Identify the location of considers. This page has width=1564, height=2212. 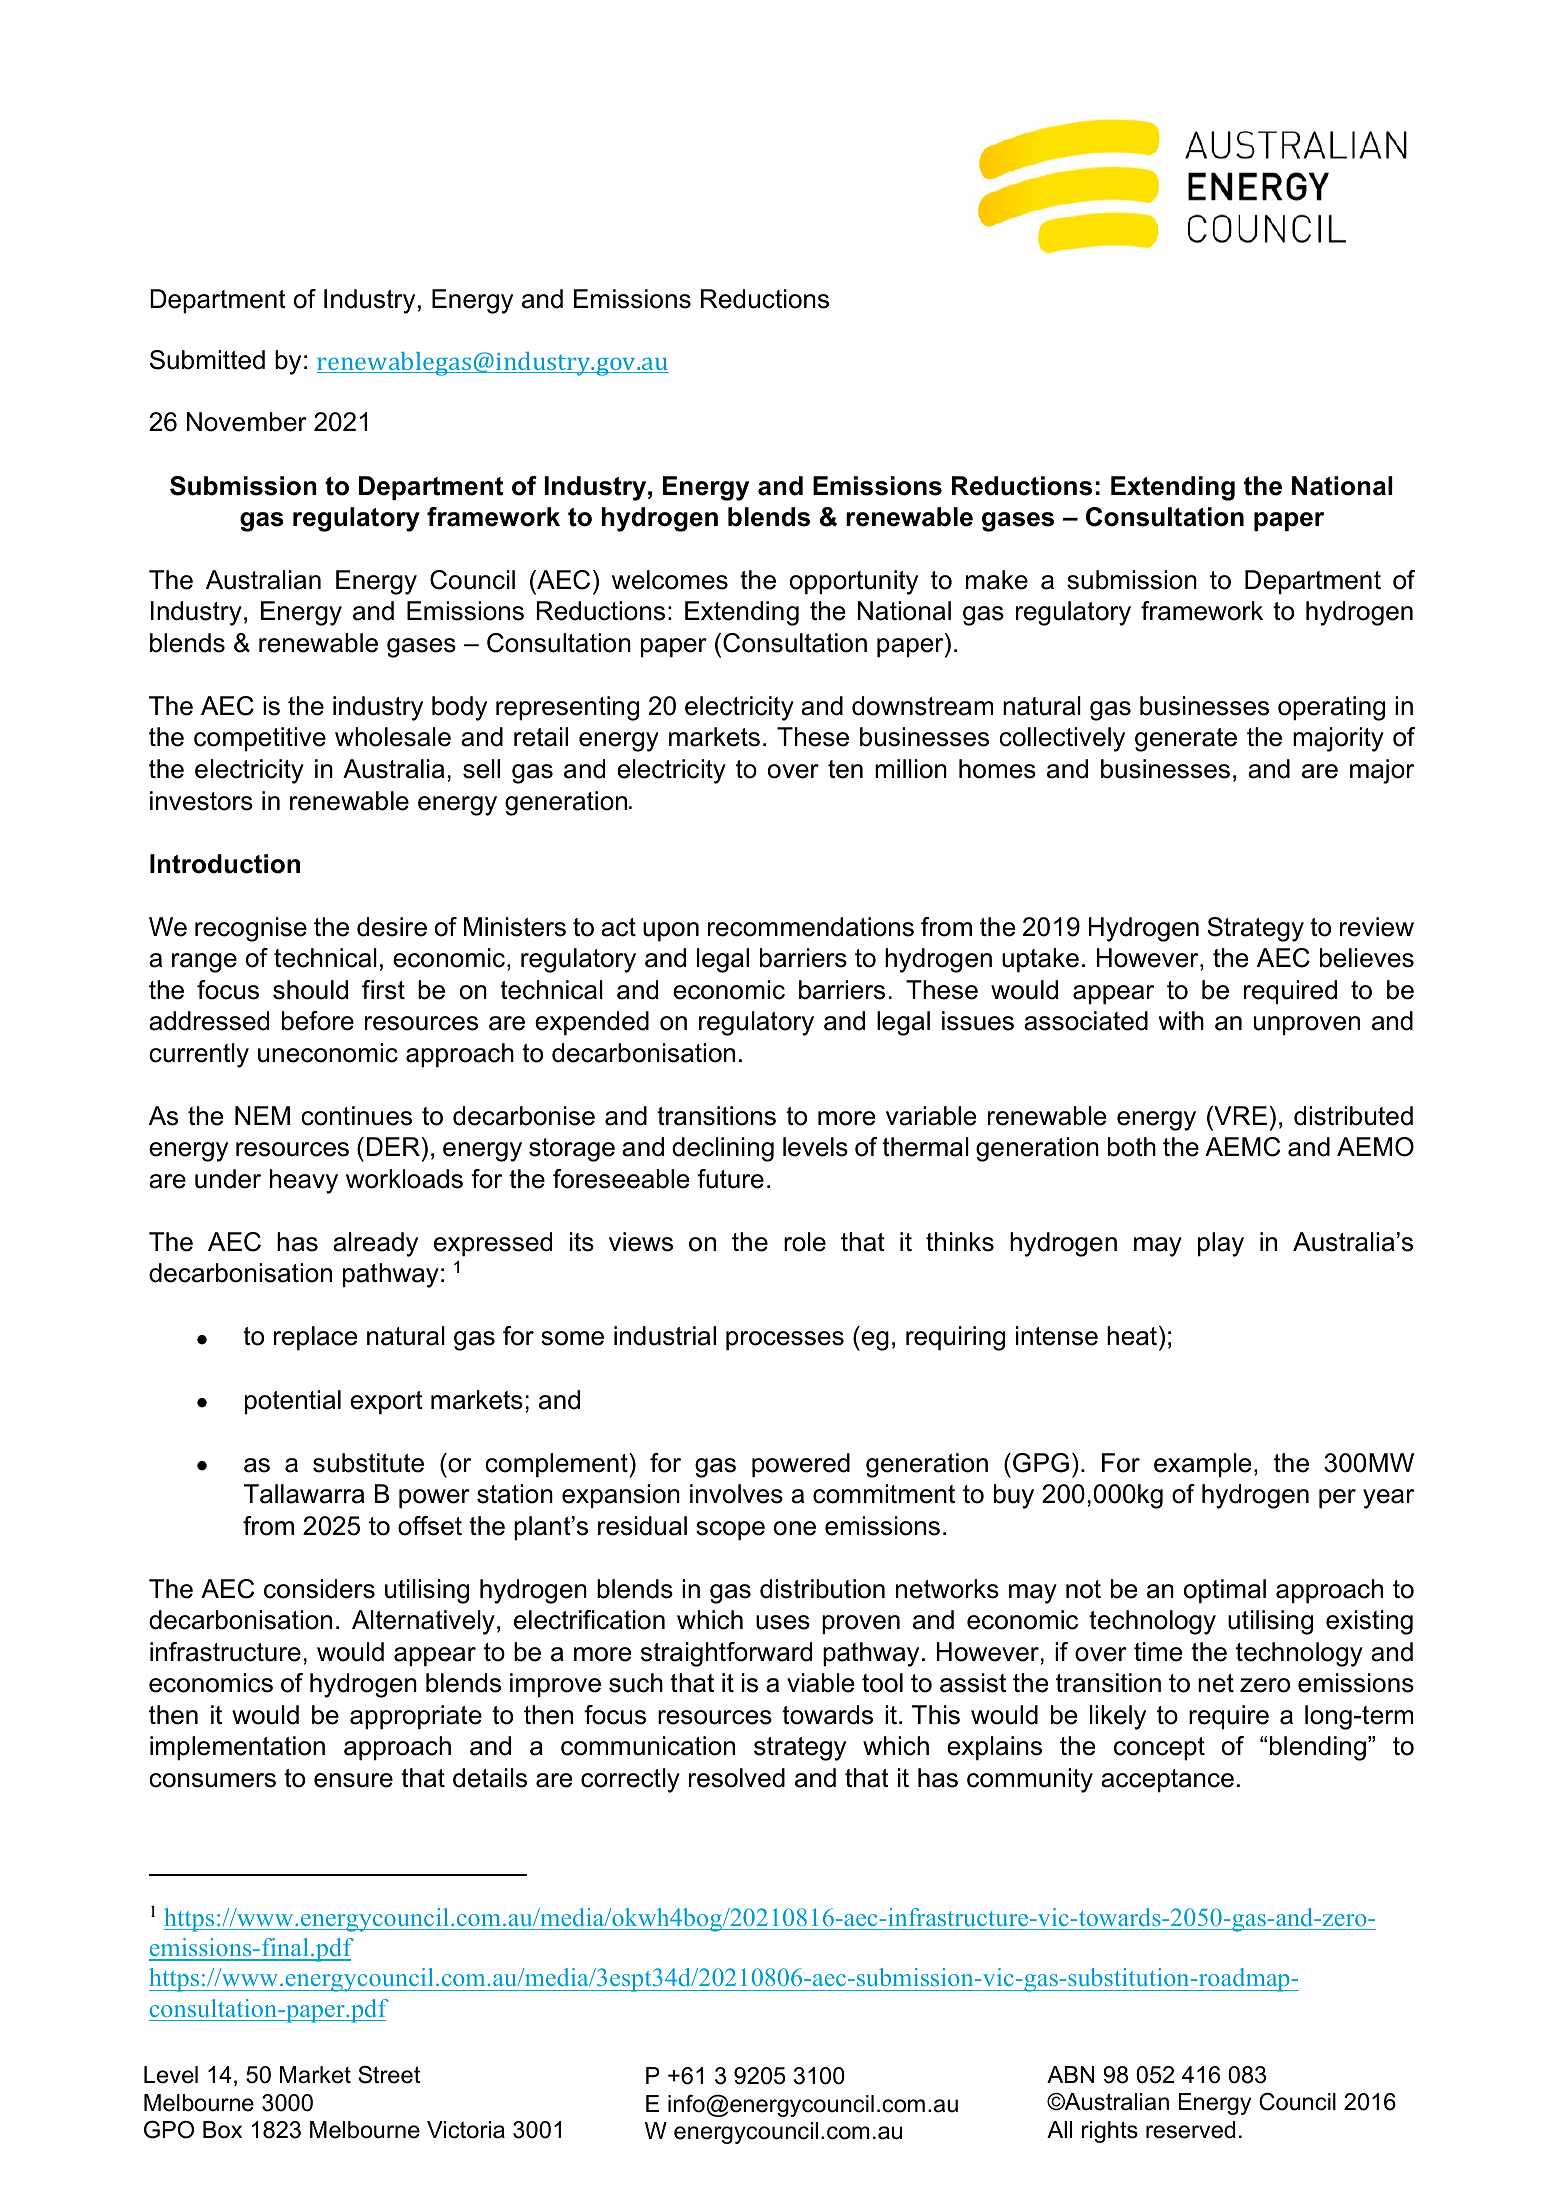
(319, 1589).
